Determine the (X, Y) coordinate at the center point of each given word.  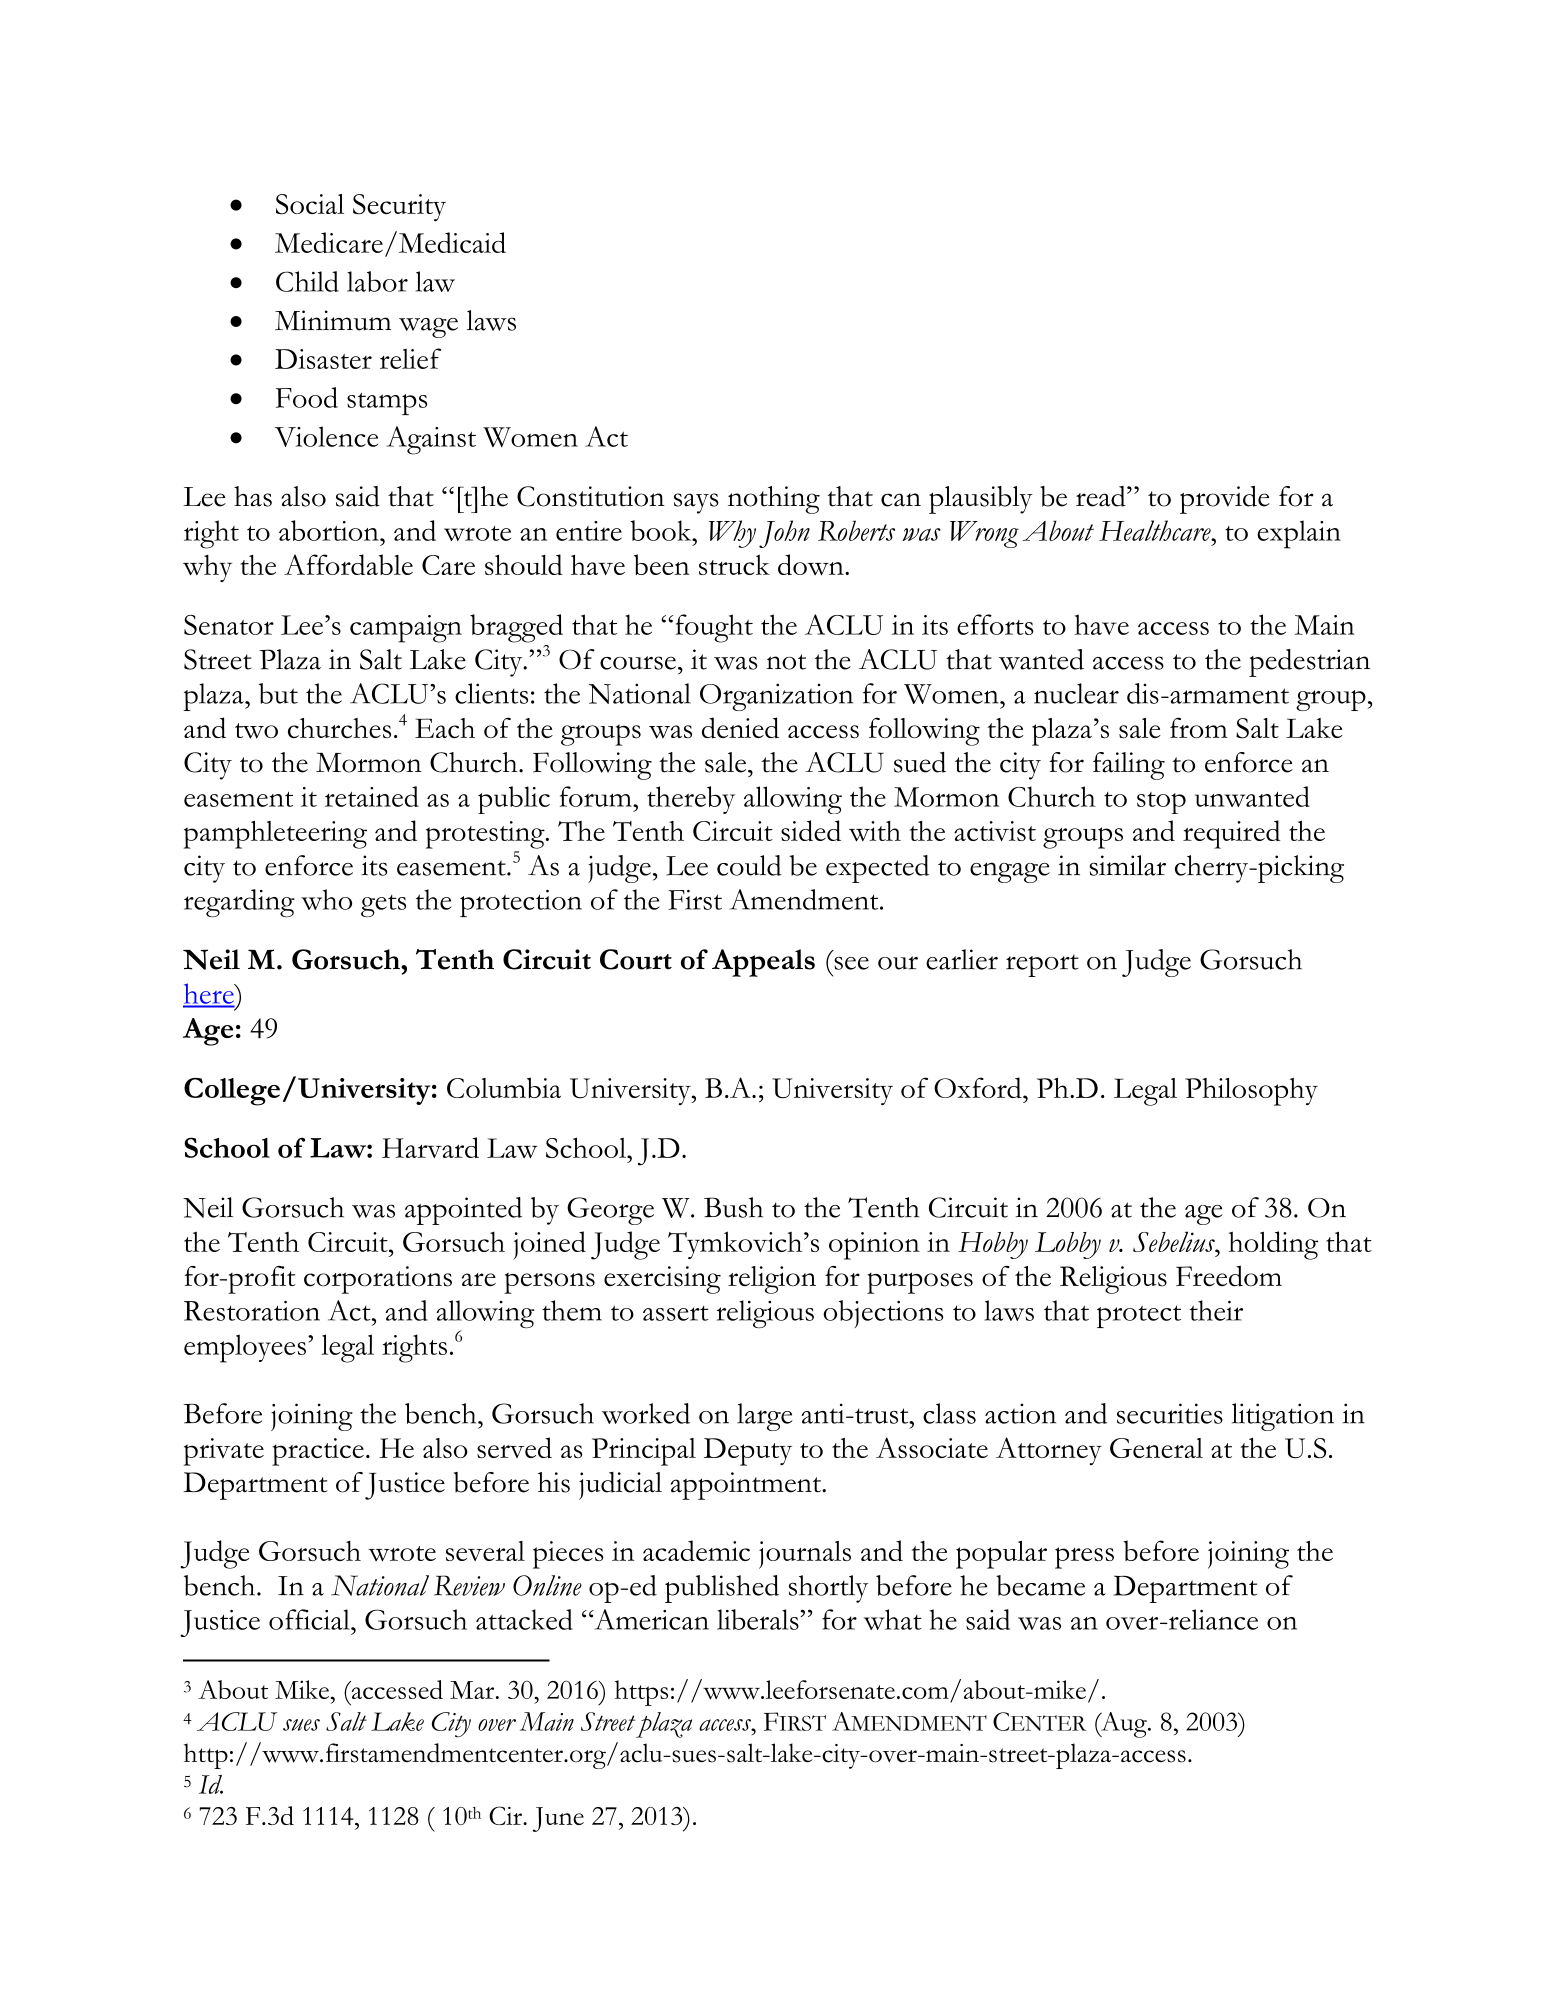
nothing (774, 500)
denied (740, 728)
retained (372, 796)
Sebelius (1175, 1241)
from (1198, 727)
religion (772, 1280)
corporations (378, 1280)
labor (377, 281)
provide (1225, 500)
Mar (473, 1690)
